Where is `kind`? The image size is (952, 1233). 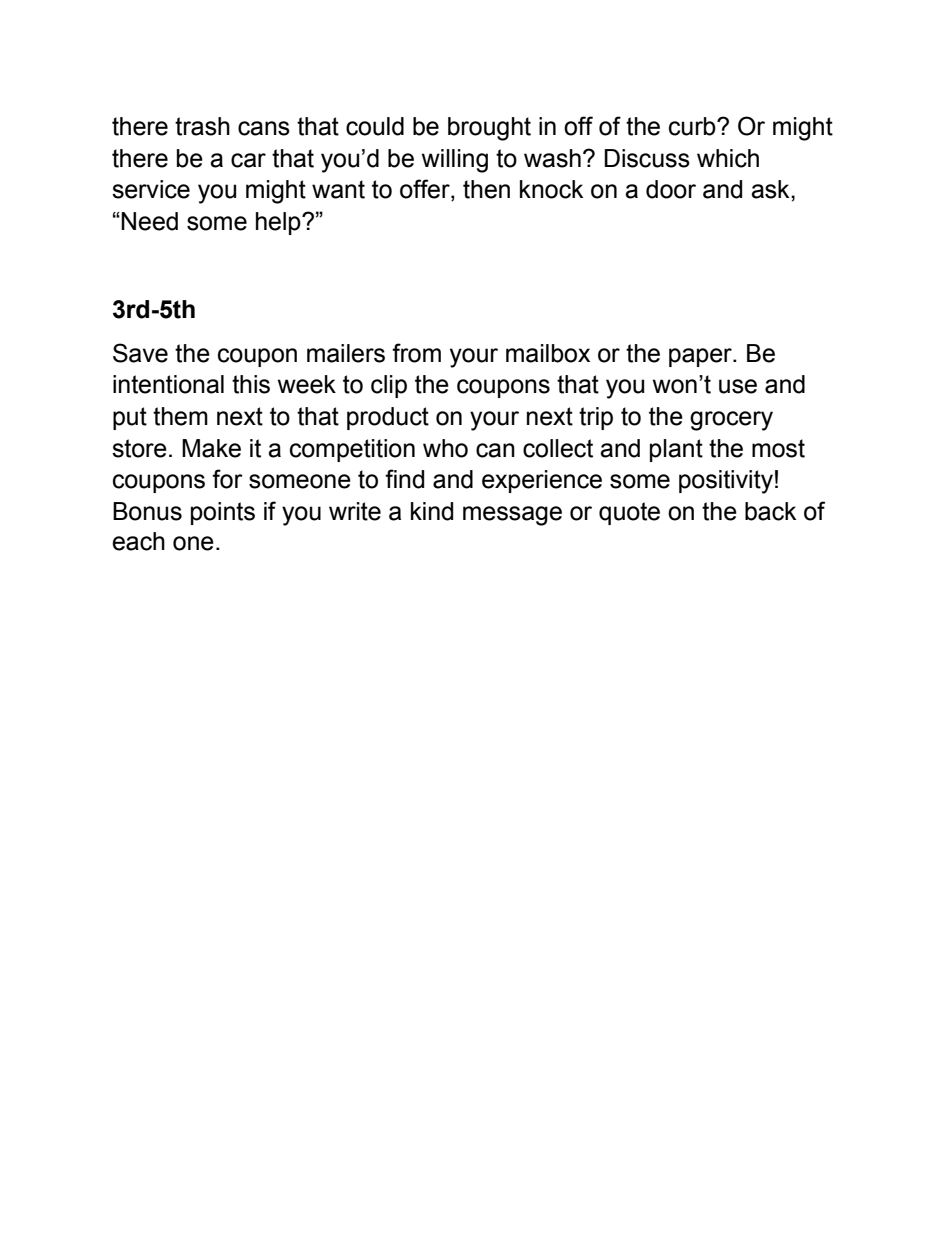
kind is located at coordinates (432, 511).
